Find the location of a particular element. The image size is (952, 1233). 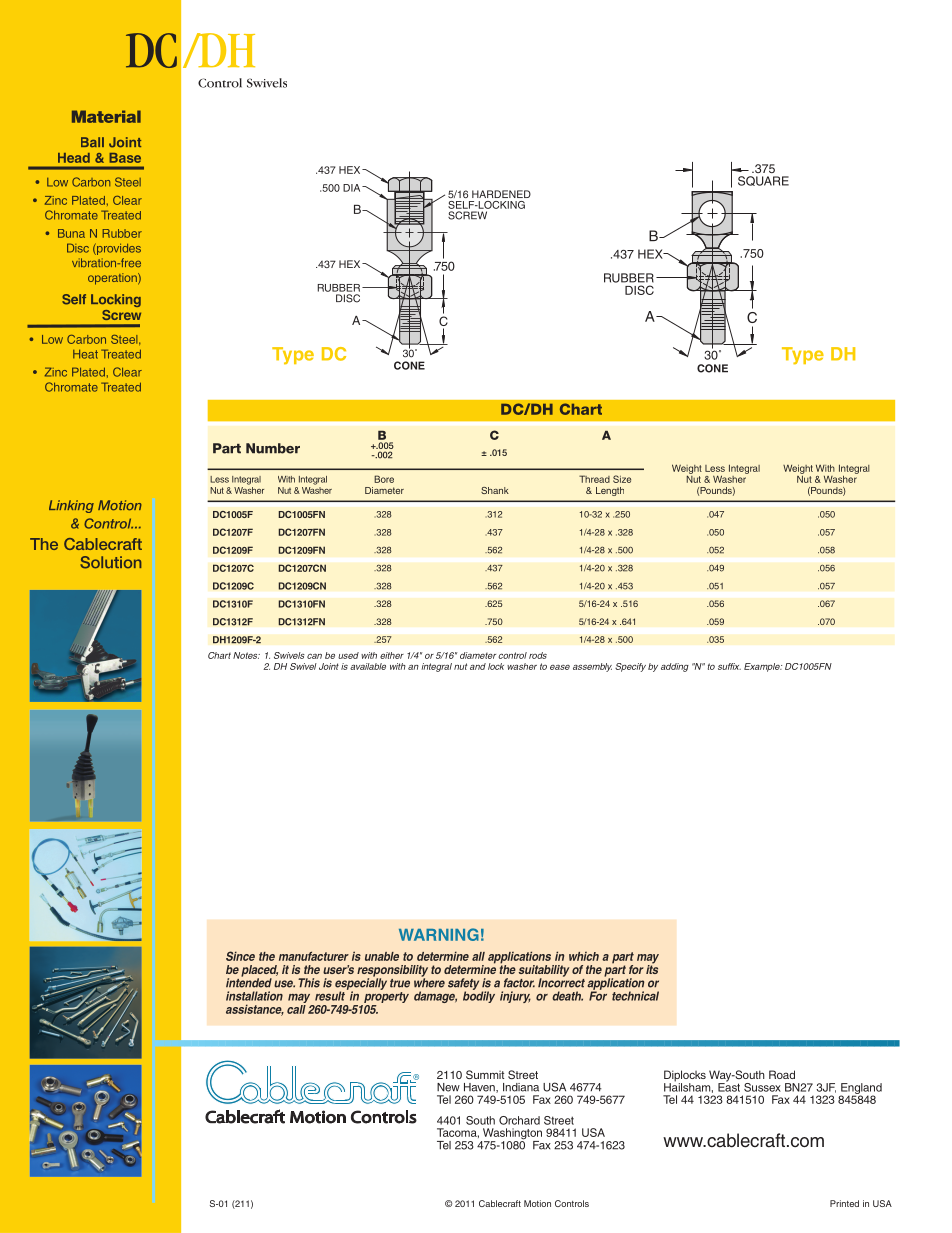

WARNING is located at coordinates (439, 934).
